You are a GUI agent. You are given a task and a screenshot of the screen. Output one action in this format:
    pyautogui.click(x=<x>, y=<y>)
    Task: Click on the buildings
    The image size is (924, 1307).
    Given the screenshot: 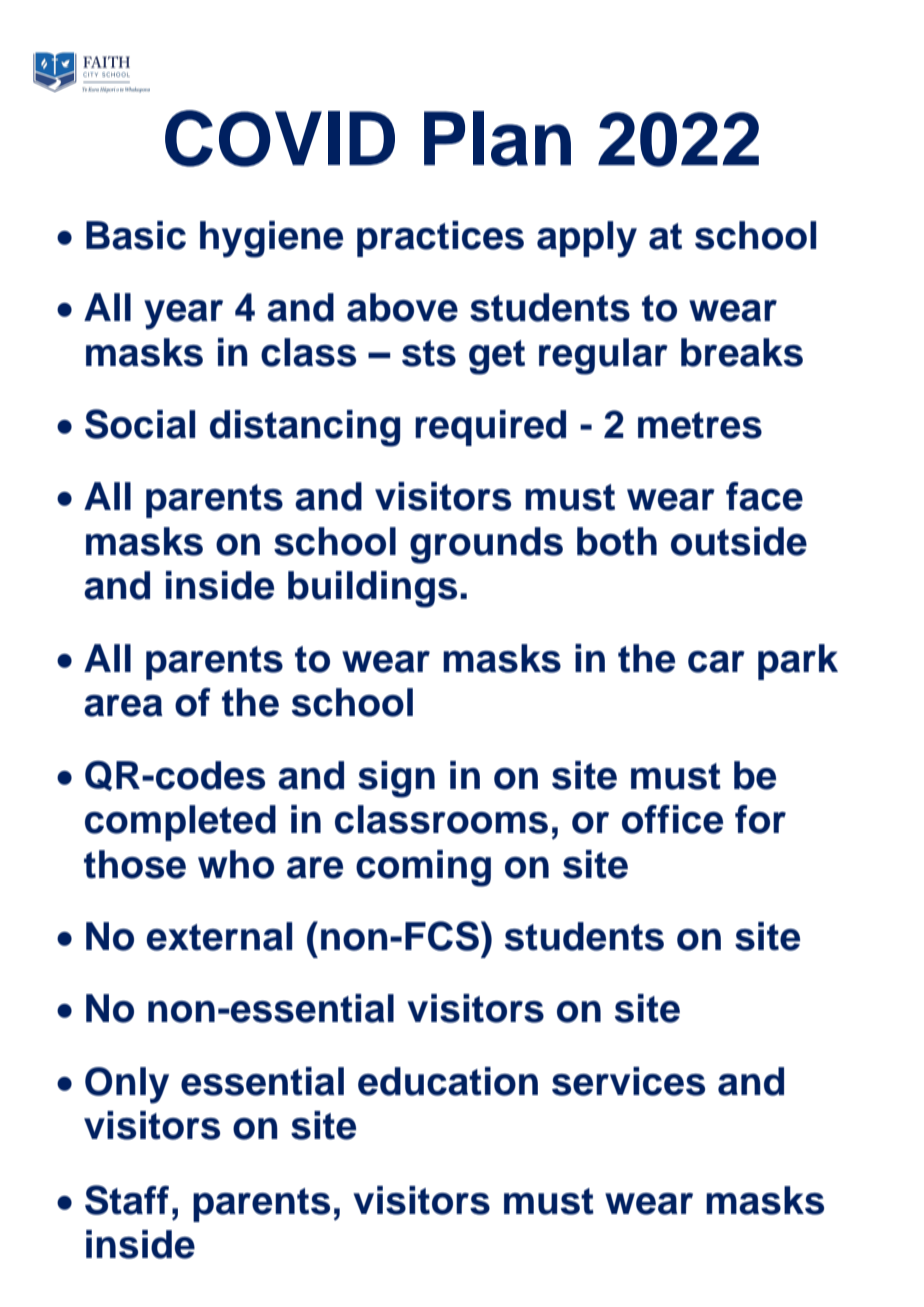 What is the action you would take?
    pyautogui.click(x=372, y=589)
